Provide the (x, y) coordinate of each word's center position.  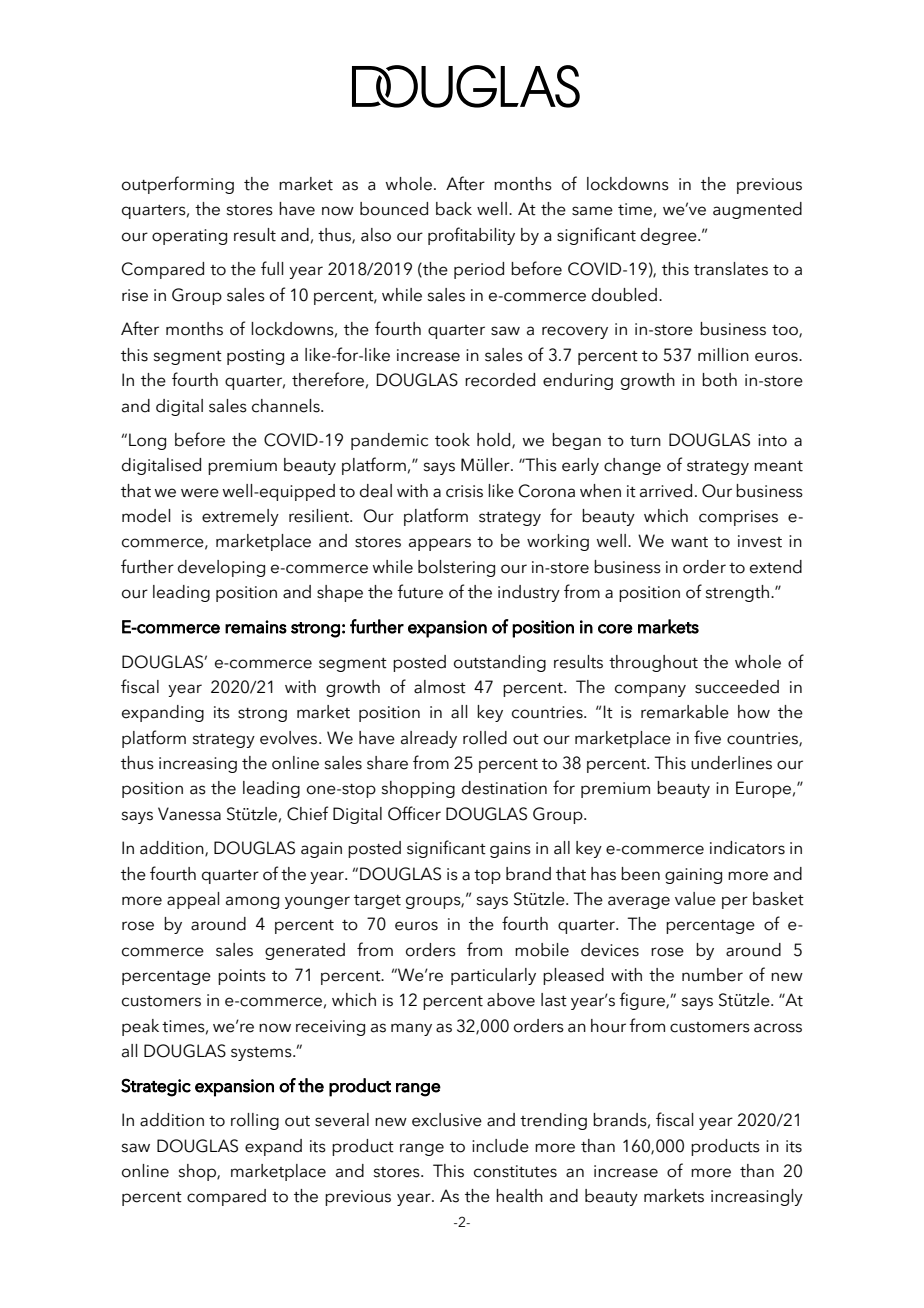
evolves (290, 738)
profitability (471, 236)
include (500, 1146)
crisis (464, 491)
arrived (666, 491)
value (695, 899)
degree (670, 236)
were (200, 493)
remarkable (685, 712)
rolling (255, 1121)
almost (440, 687)
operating (189, 237)
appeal (193, 900)
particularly (493, 976)
